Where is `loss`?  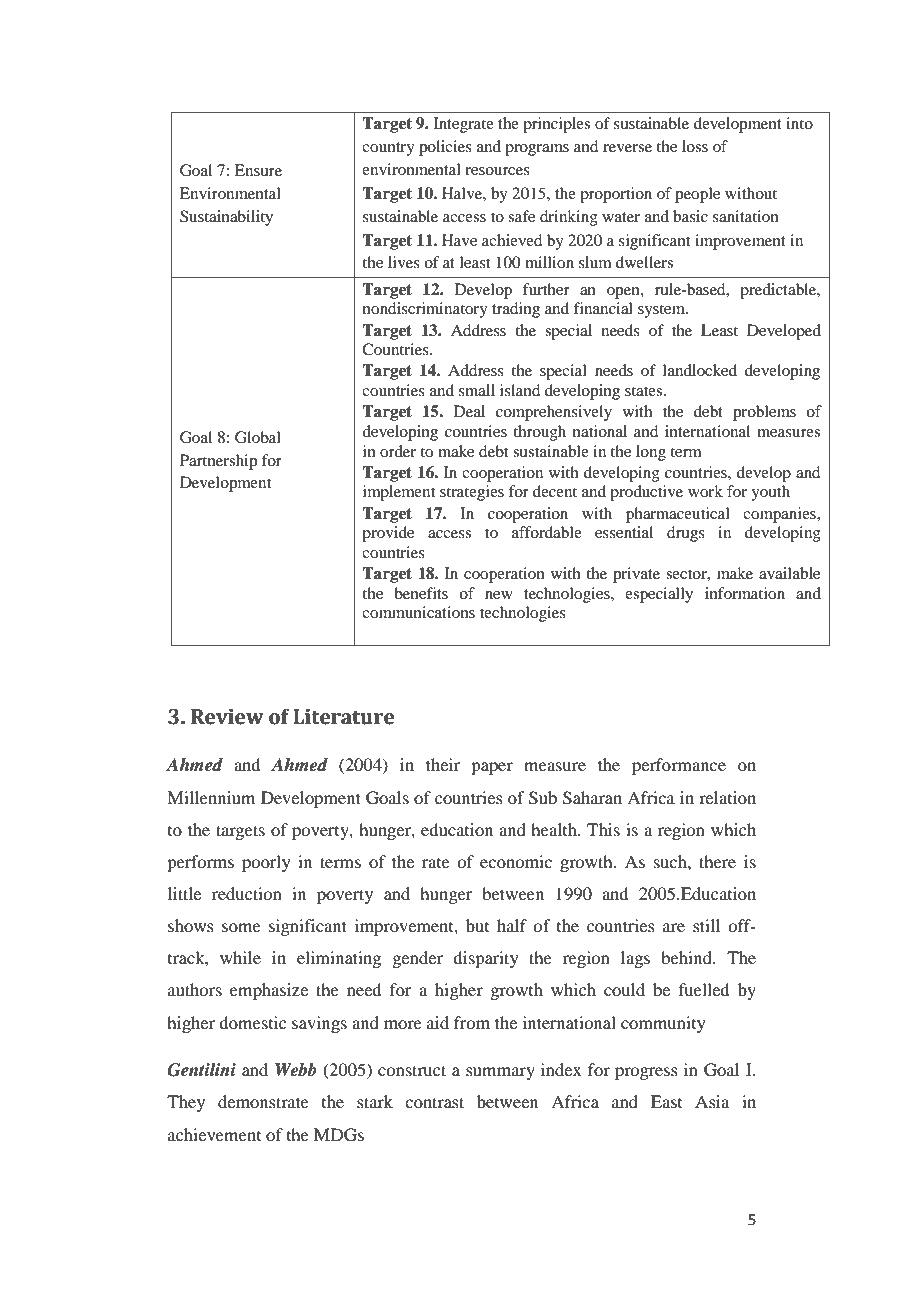
loss is located at coordinates (695, 146).
